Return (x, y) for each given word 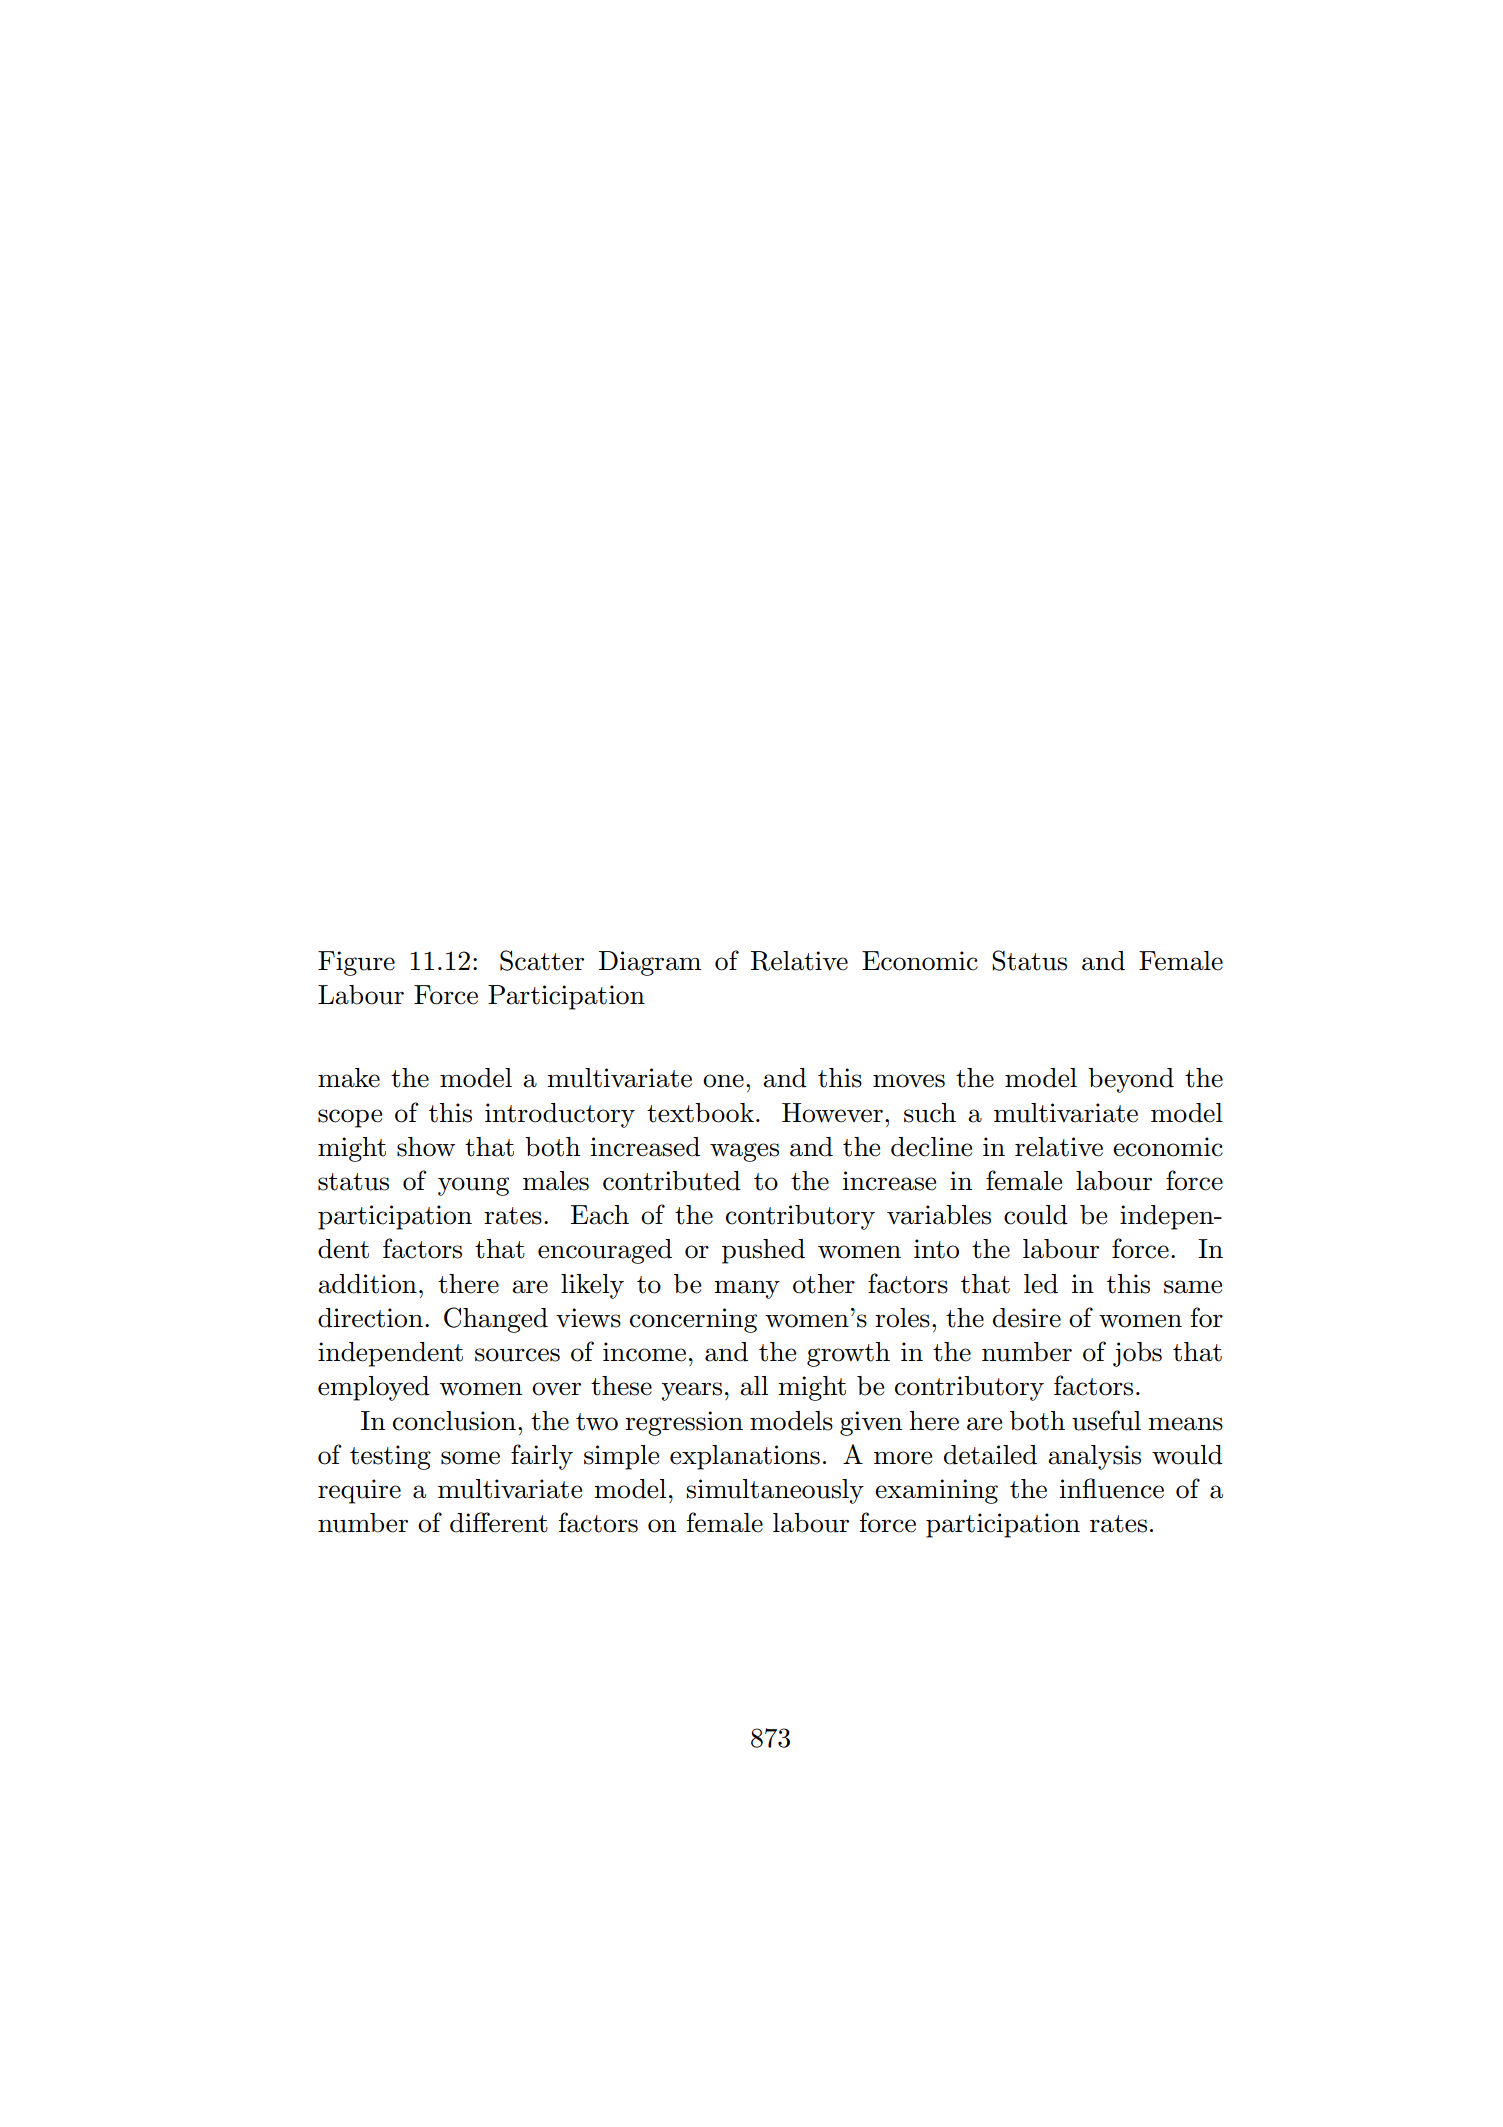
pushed (763, 1251)
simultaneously (775, 1491)
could (1036, 1215)
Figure (356, 963)
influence (1112, 1488)
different (499, 1522)
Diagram (650, 963)
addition (367, 1284)
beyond (1131, 1080)
